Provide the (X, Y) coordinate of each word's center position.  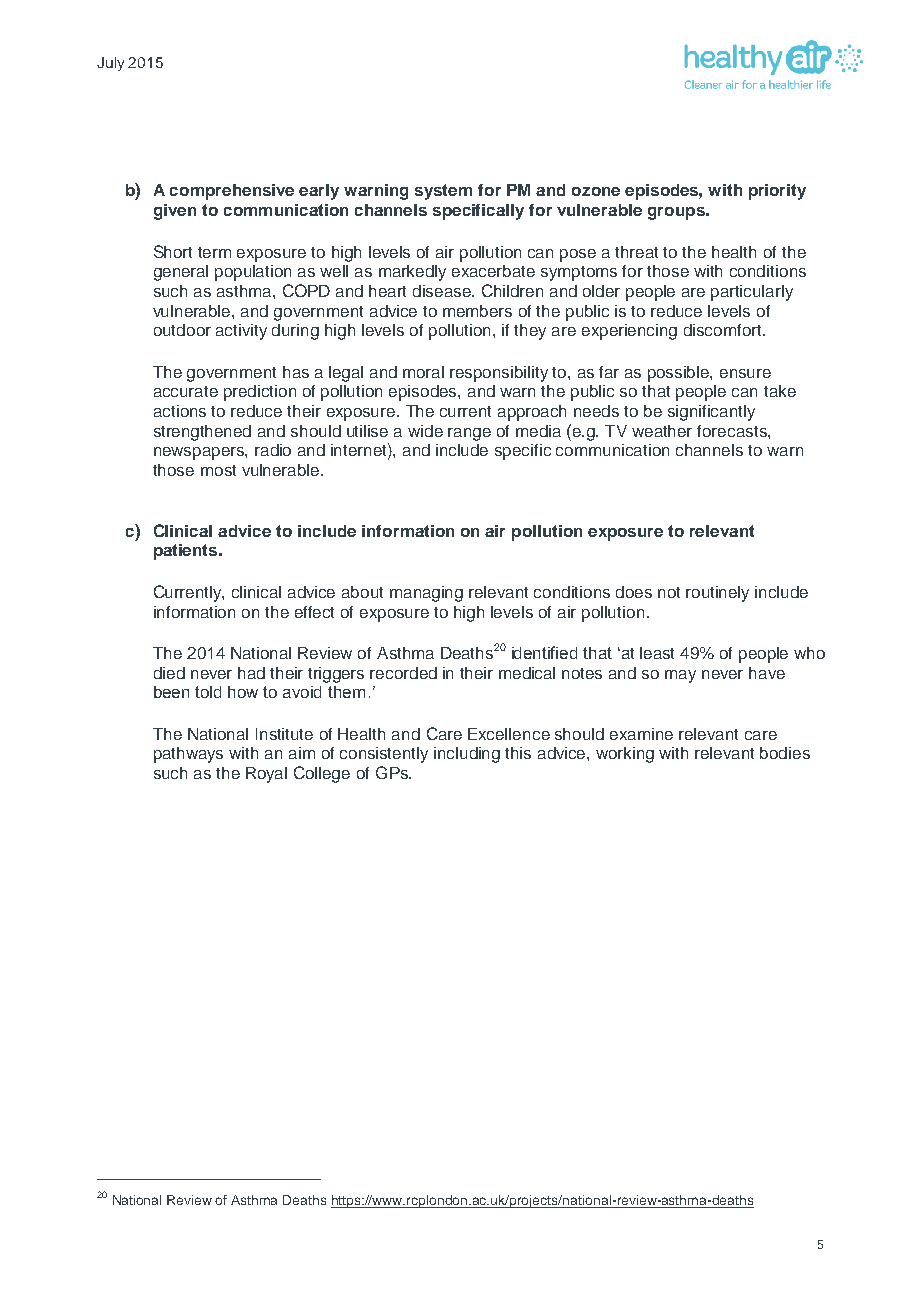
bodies (785, 753)
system (443, 192)
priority (777, 192)
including (467, 755)
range (469, 434)
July (110, 64)
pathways (188, 755)
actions (180, 411)
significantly (711, 413)
